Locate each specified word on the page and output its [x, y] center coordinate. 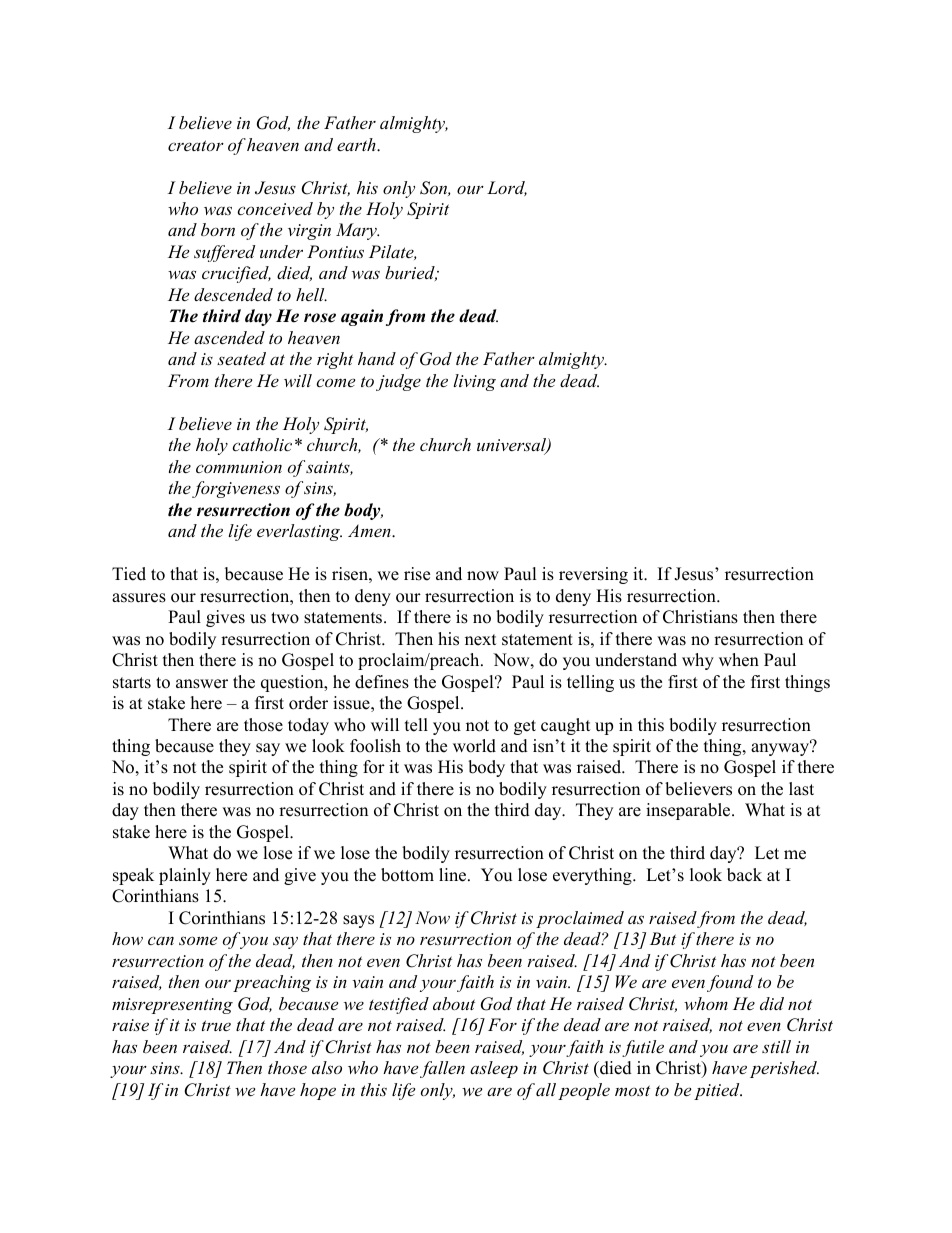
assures [139, 598]
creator [196, 145]
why [698, 661]
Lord [507, 188]
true [216, 1025]
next [481, 640]
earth [357, 144]
